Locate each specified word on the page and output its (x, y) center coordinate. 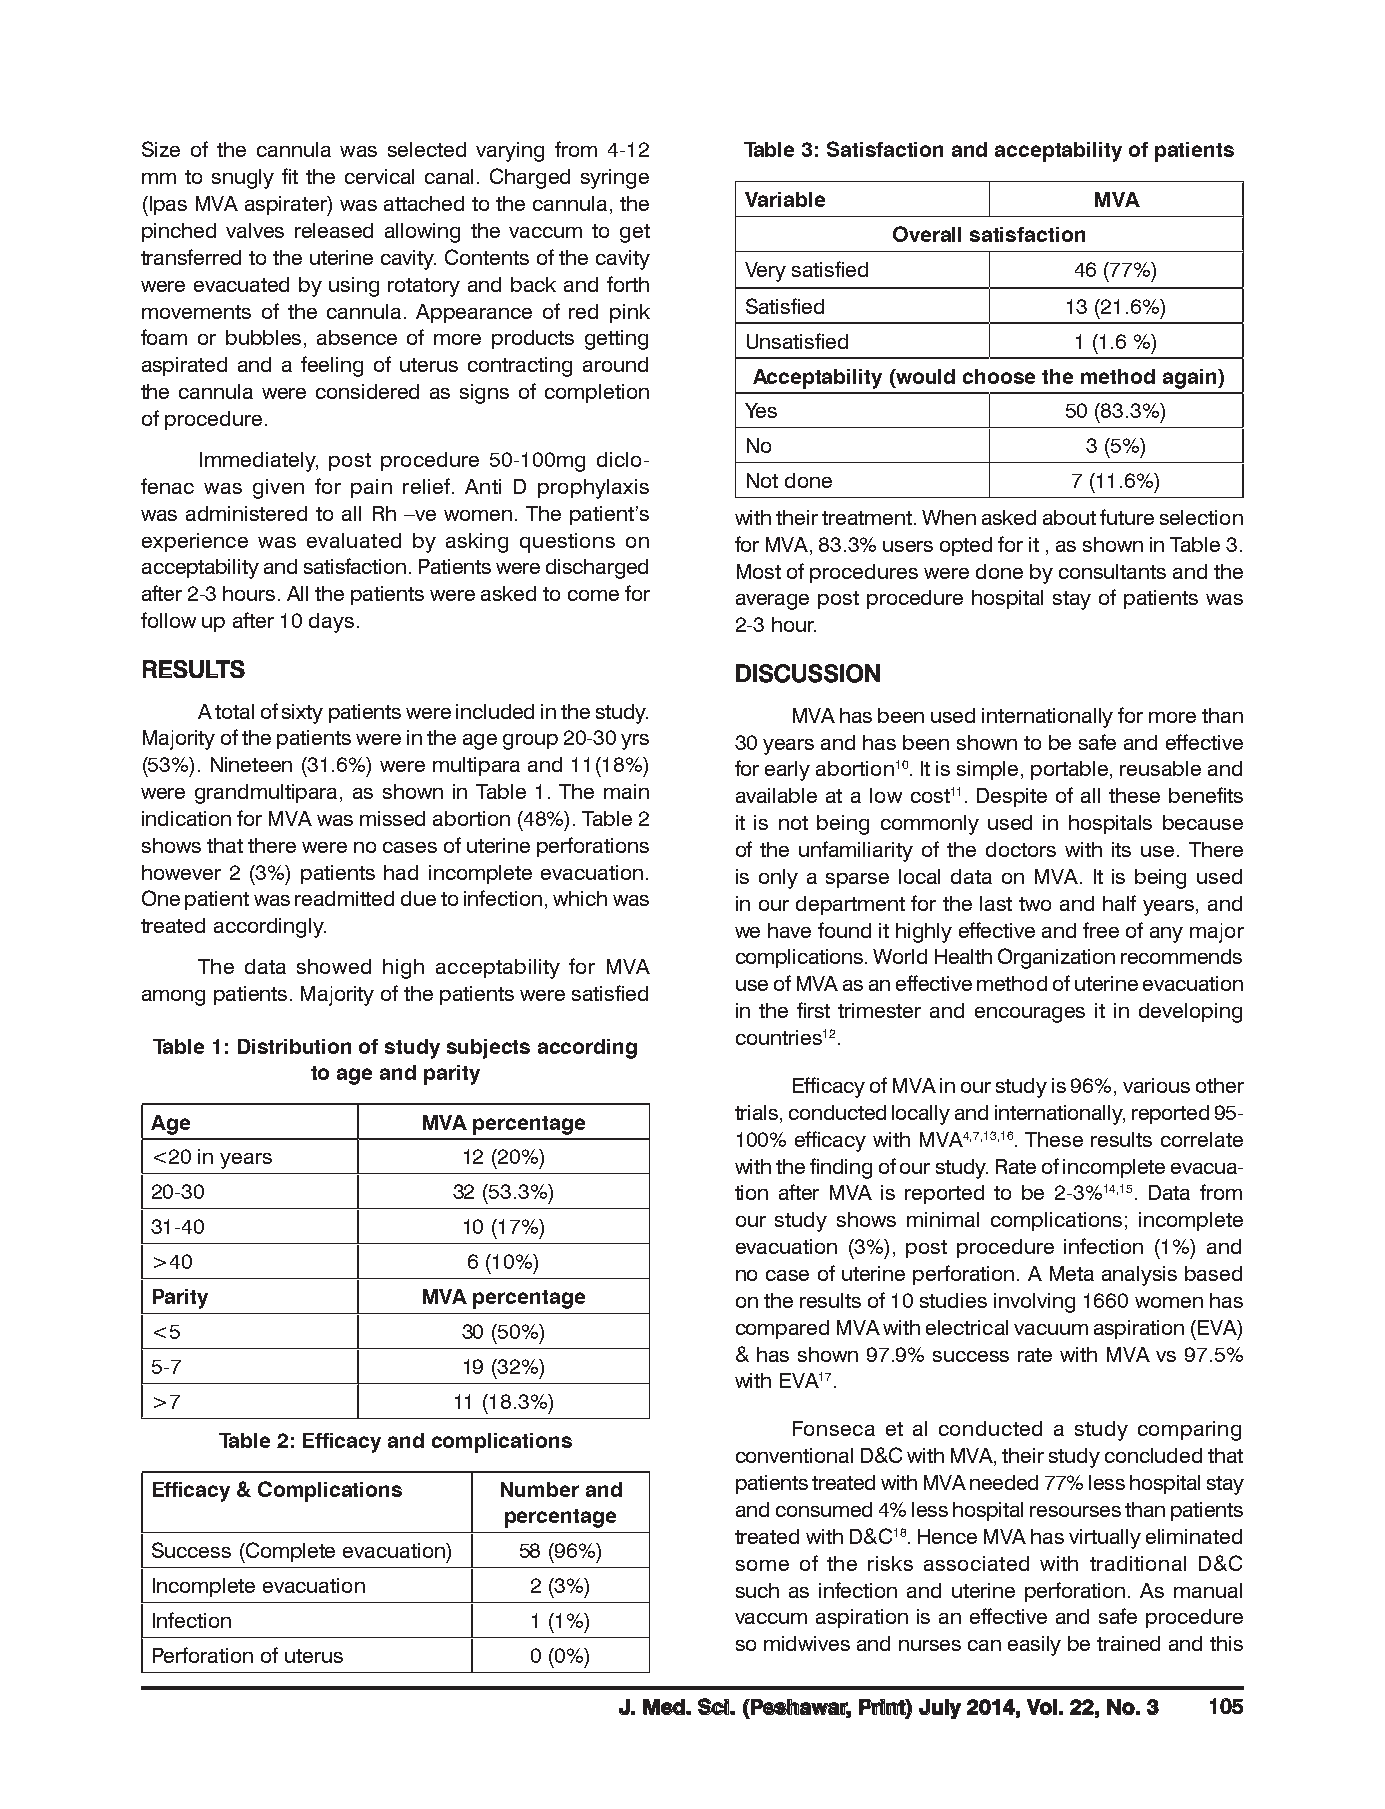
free (1101, 930)
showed (334, 966)
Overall (927, 234)
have (789, 930)
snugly (243, 179)
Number (540, 1489)
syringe (615, 179)
